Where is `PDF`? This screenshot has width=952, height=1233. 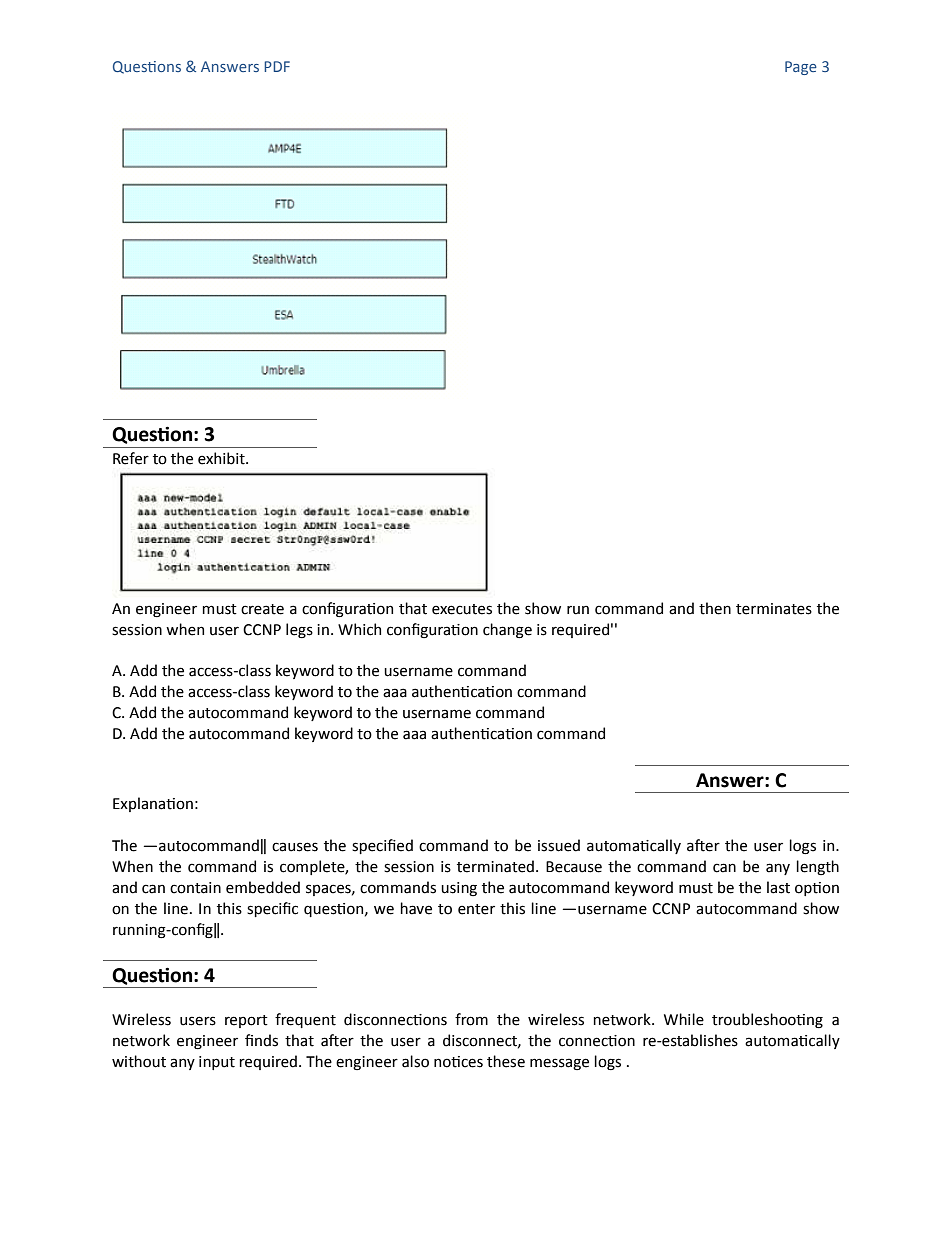 PDF is located at coordinates (277, 66).
